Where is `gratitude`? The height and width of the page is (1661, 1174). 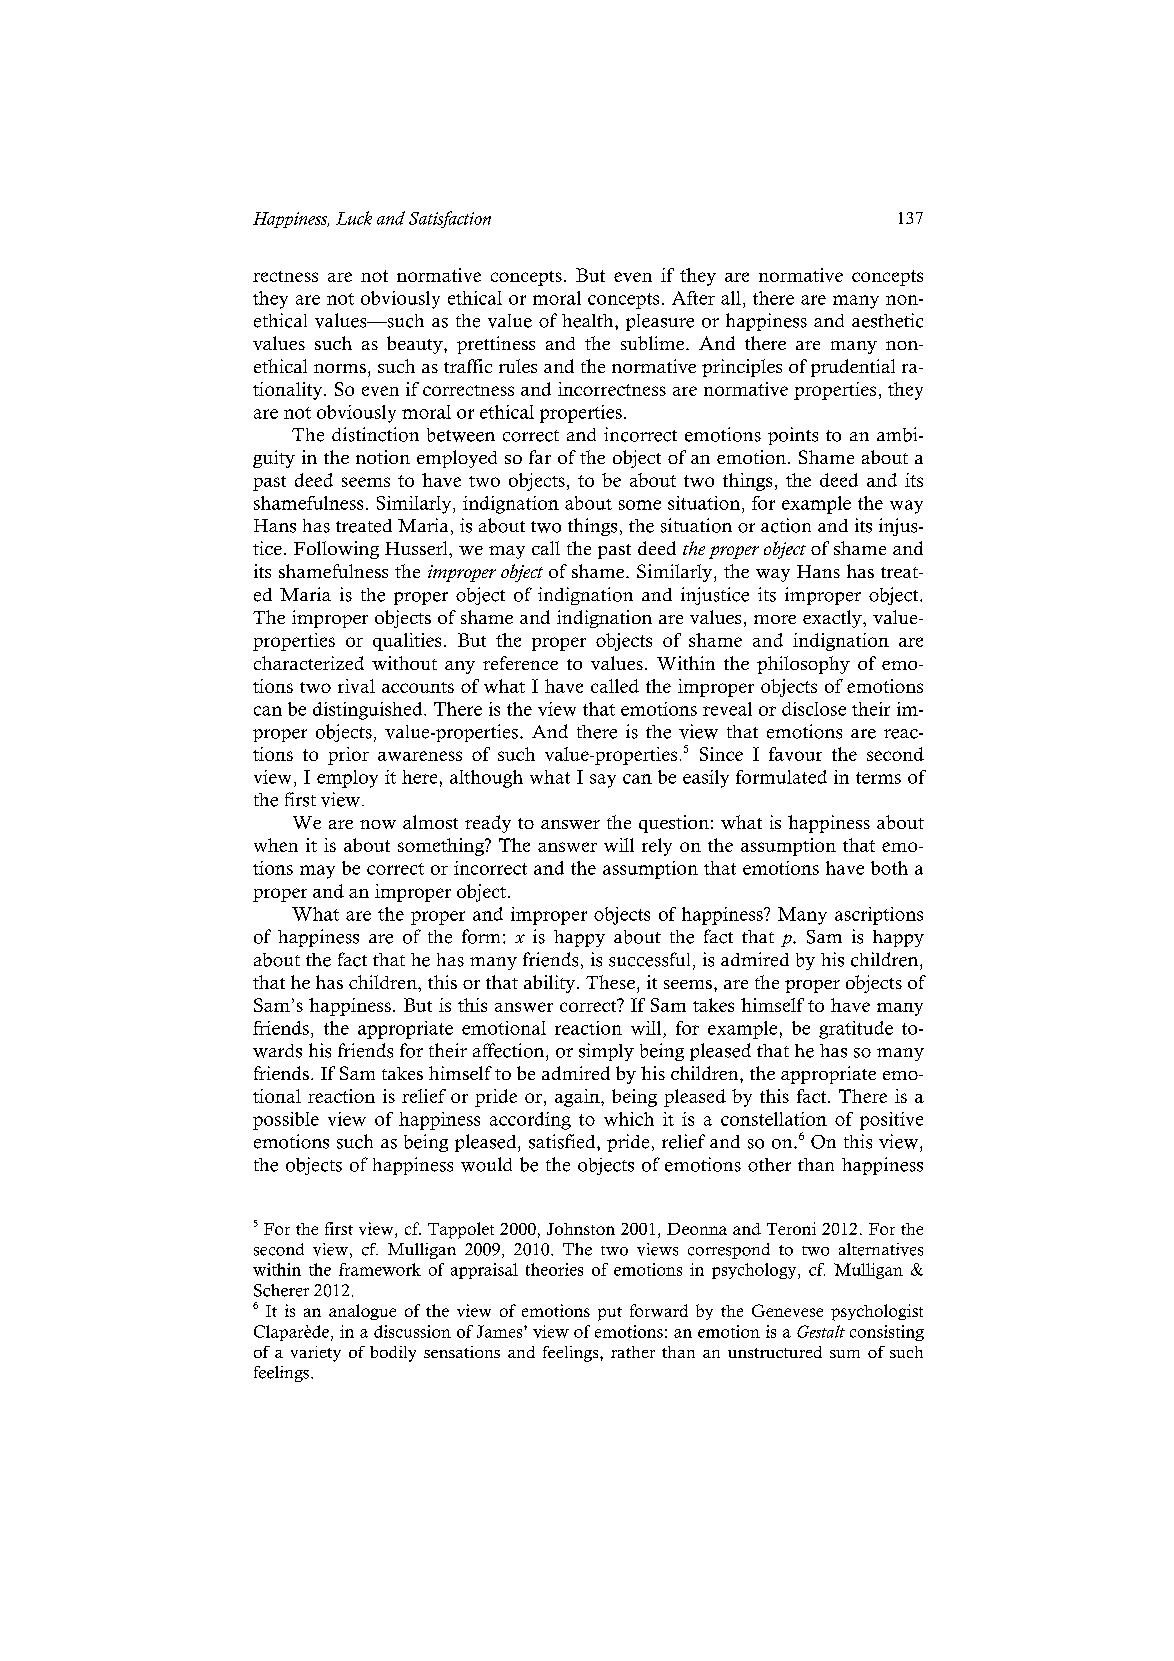 gratitude is located at coordinates (856, 1030).
